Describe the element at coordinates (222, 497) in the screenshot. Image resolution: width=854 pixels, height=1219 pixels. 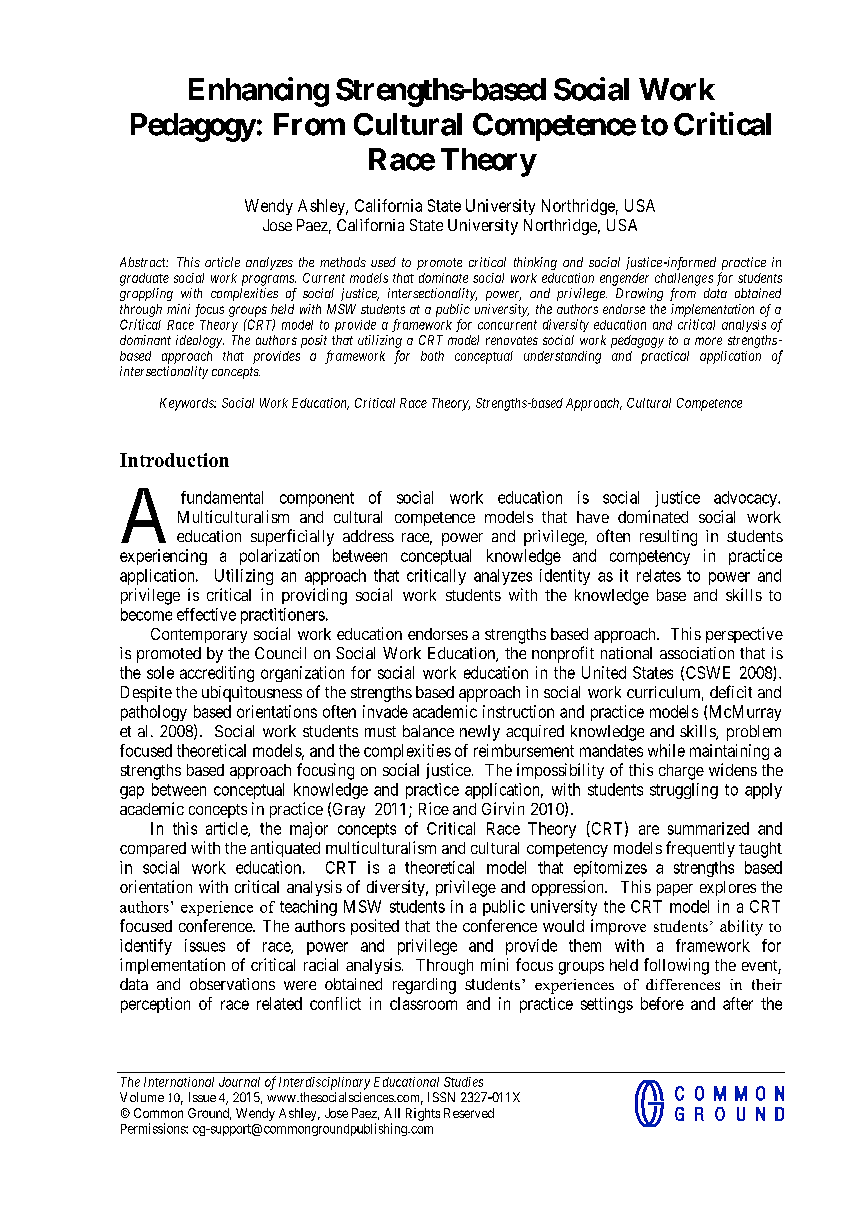
I see `fundamental` at that location.
